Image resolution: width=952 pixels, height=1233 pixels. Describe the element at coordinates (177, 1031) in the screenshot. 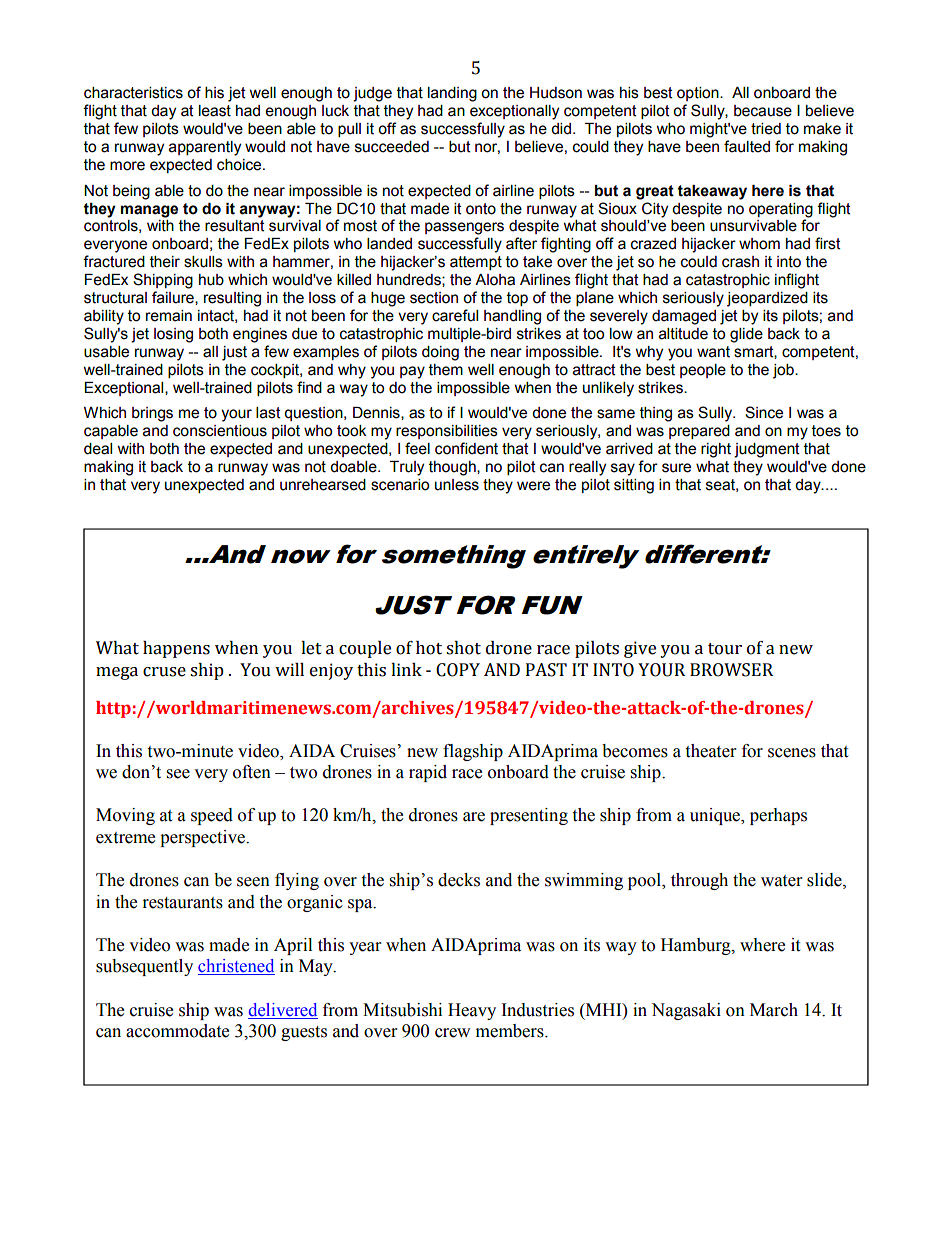

I see `accommodate` at that location.
